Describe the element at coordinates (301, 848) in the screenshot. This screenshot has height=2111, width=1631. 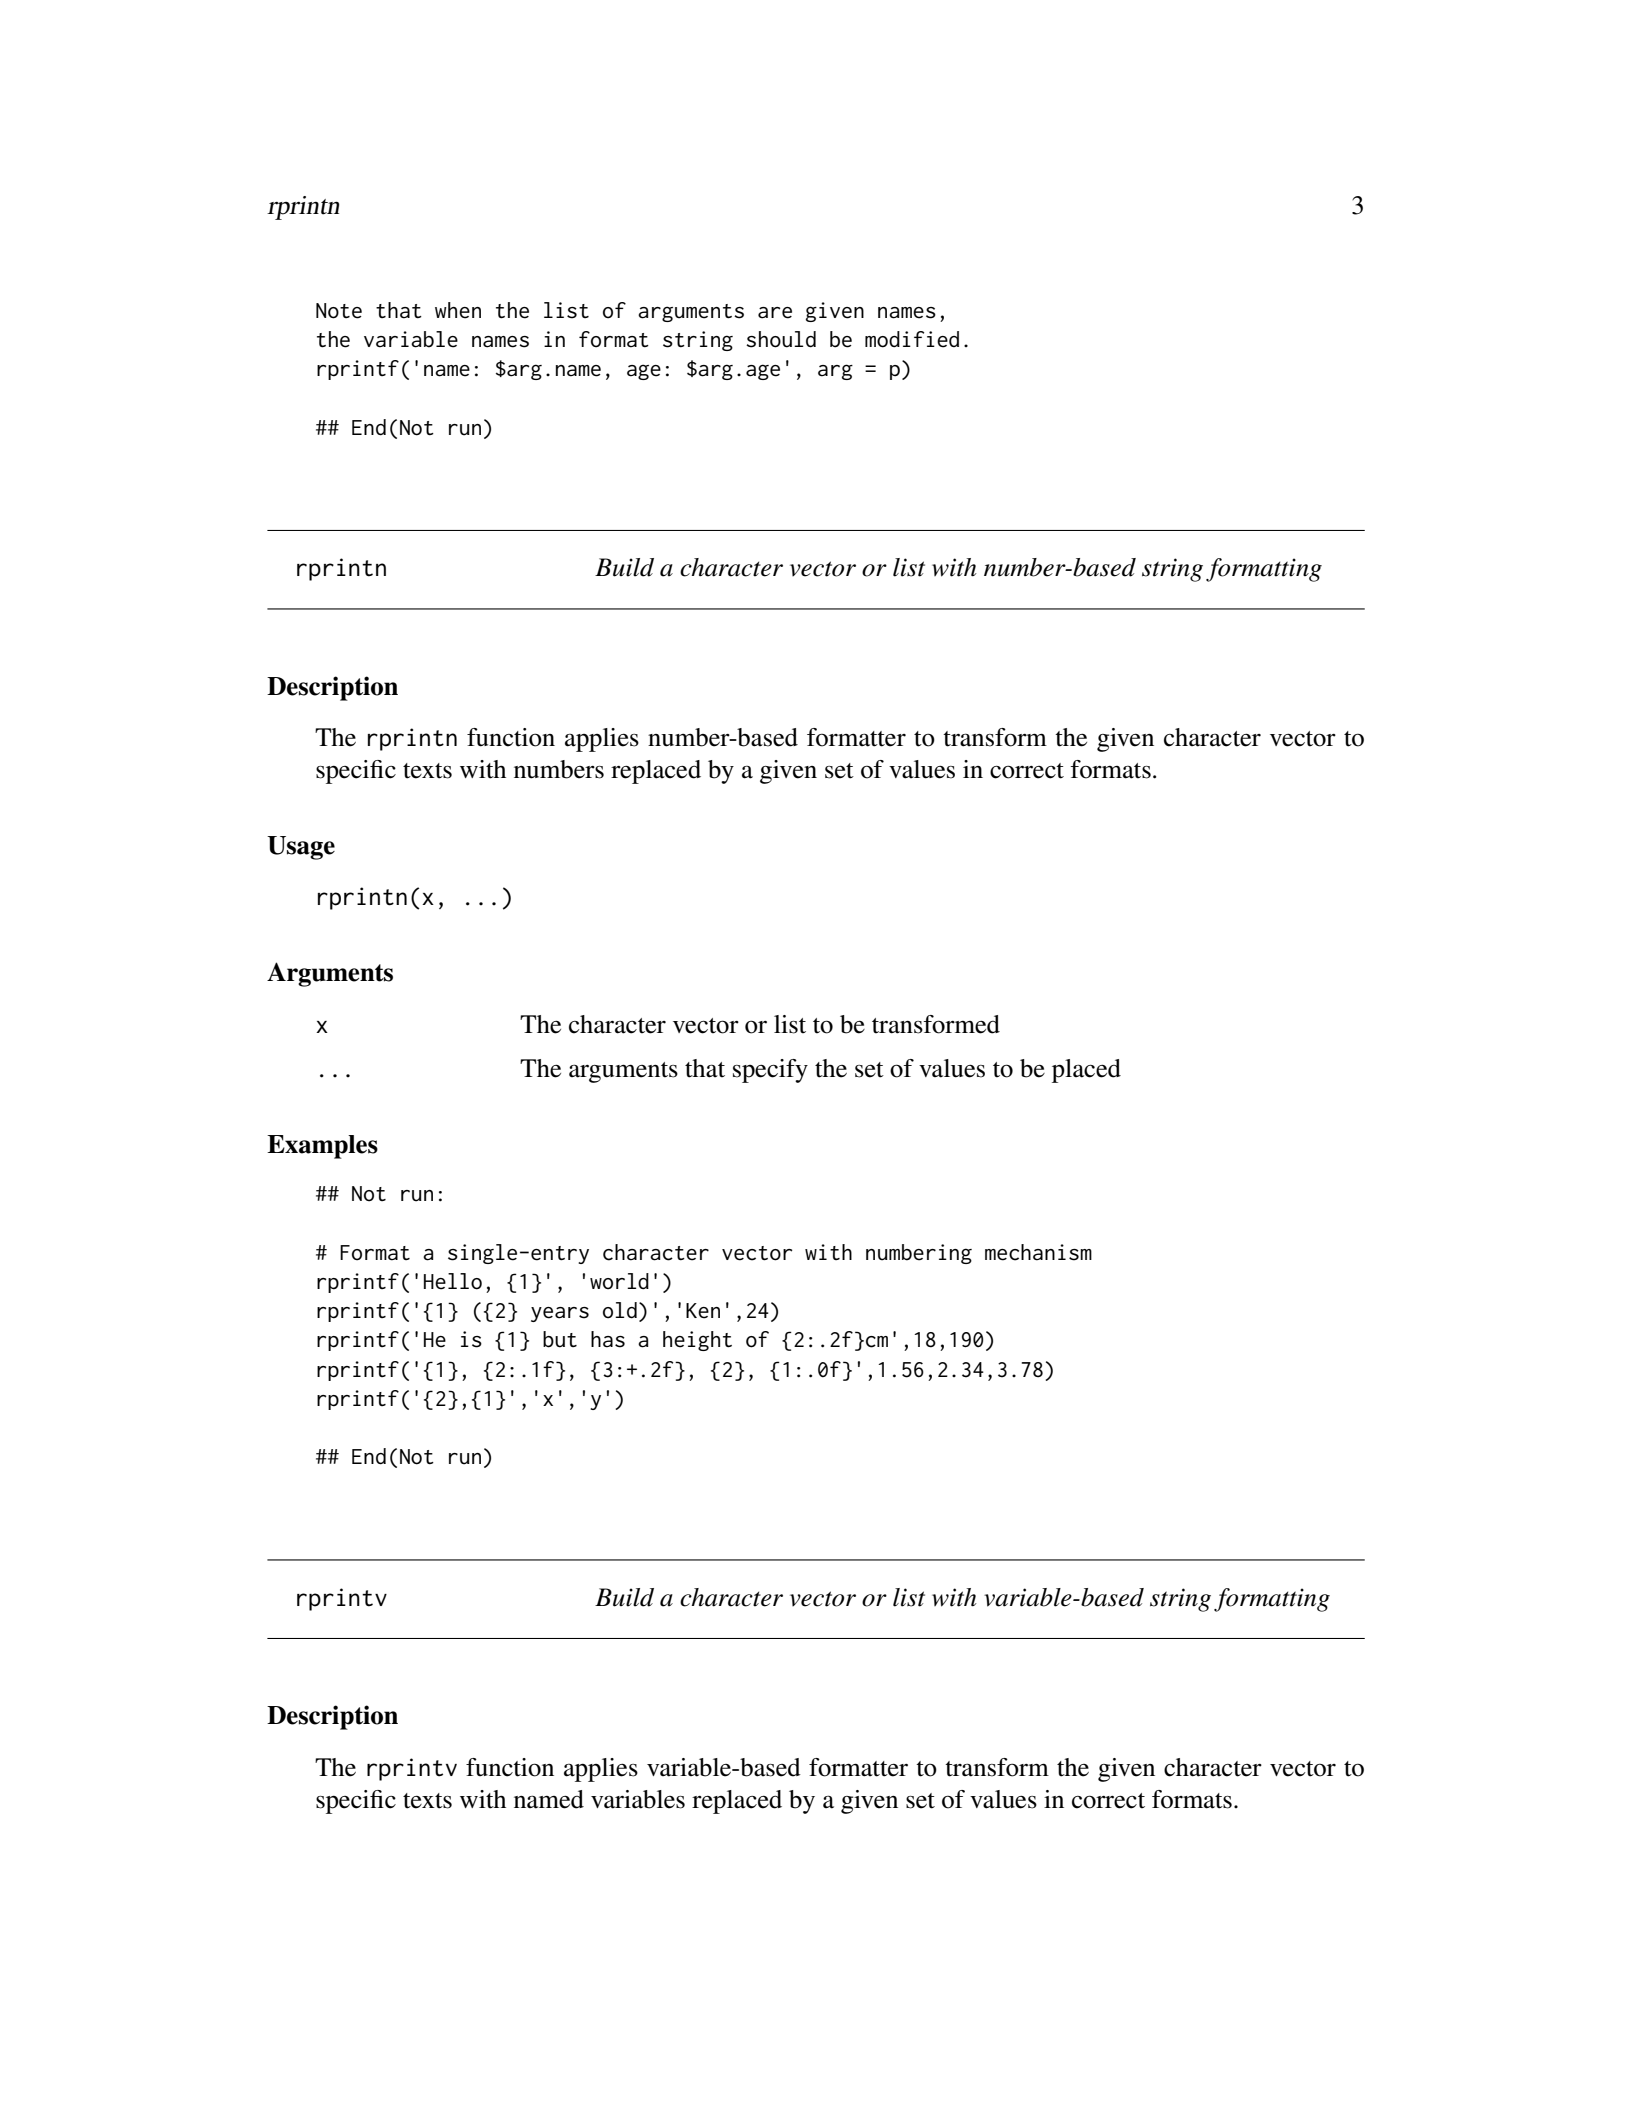
I see `Usage` at that location.
